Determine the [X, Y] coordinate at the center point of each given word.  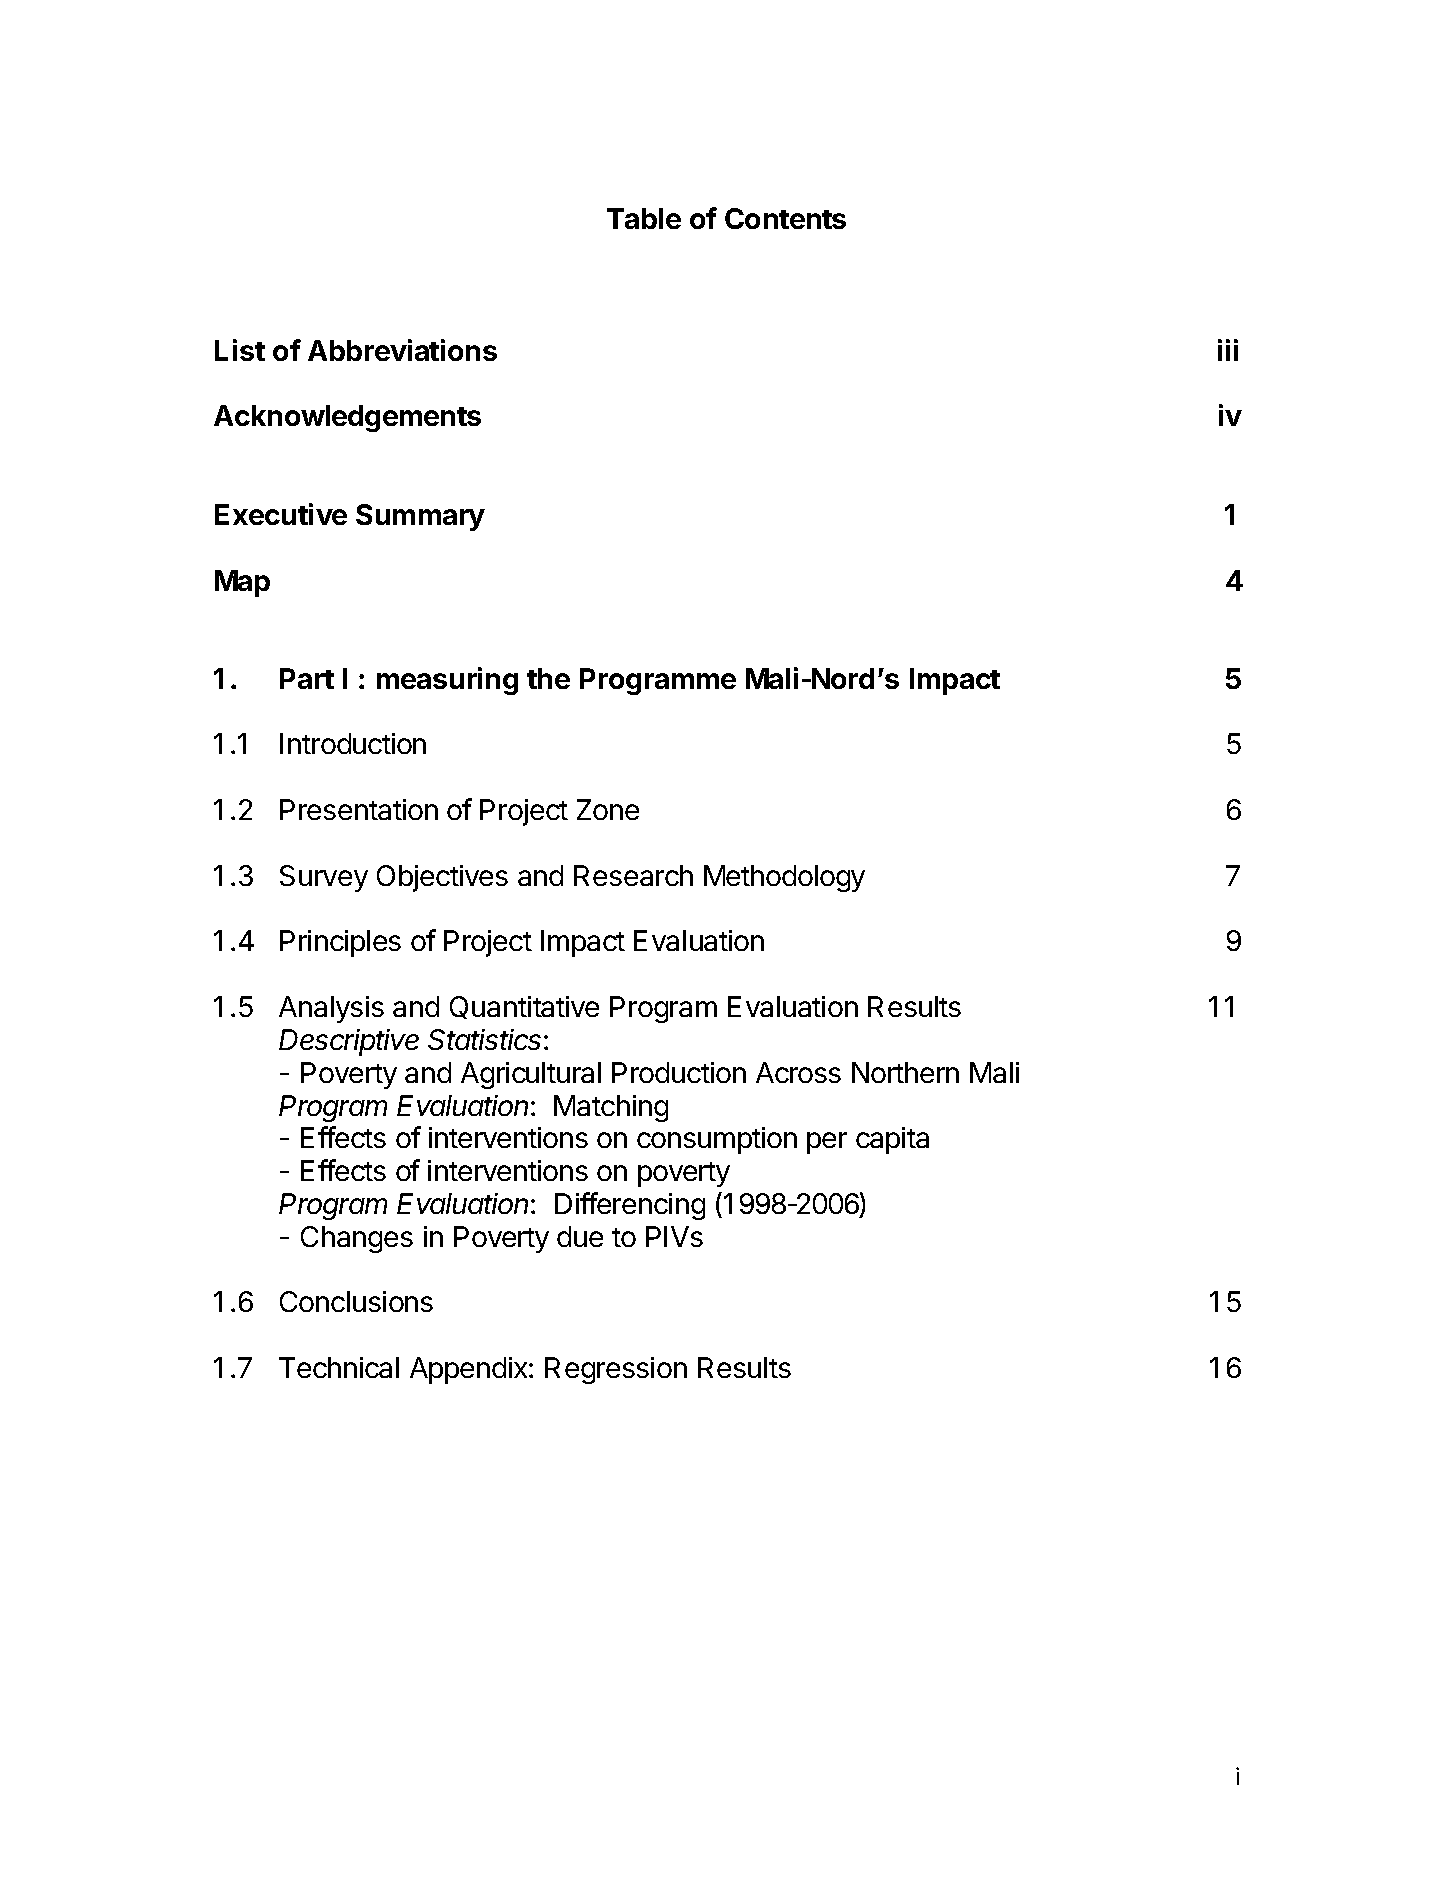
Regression [616, 1370]
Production [679, 1072]
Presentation [359, 809]
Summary [420, 517]
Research [633, 875]
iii [1228, 350]
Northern [905, 1072]
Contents [785, 218]
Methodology [784, 878]
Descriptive [349, 1042]
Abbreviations [402, 350]
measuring [447, 681]
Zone [608, 809]
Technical [339, 1367]
